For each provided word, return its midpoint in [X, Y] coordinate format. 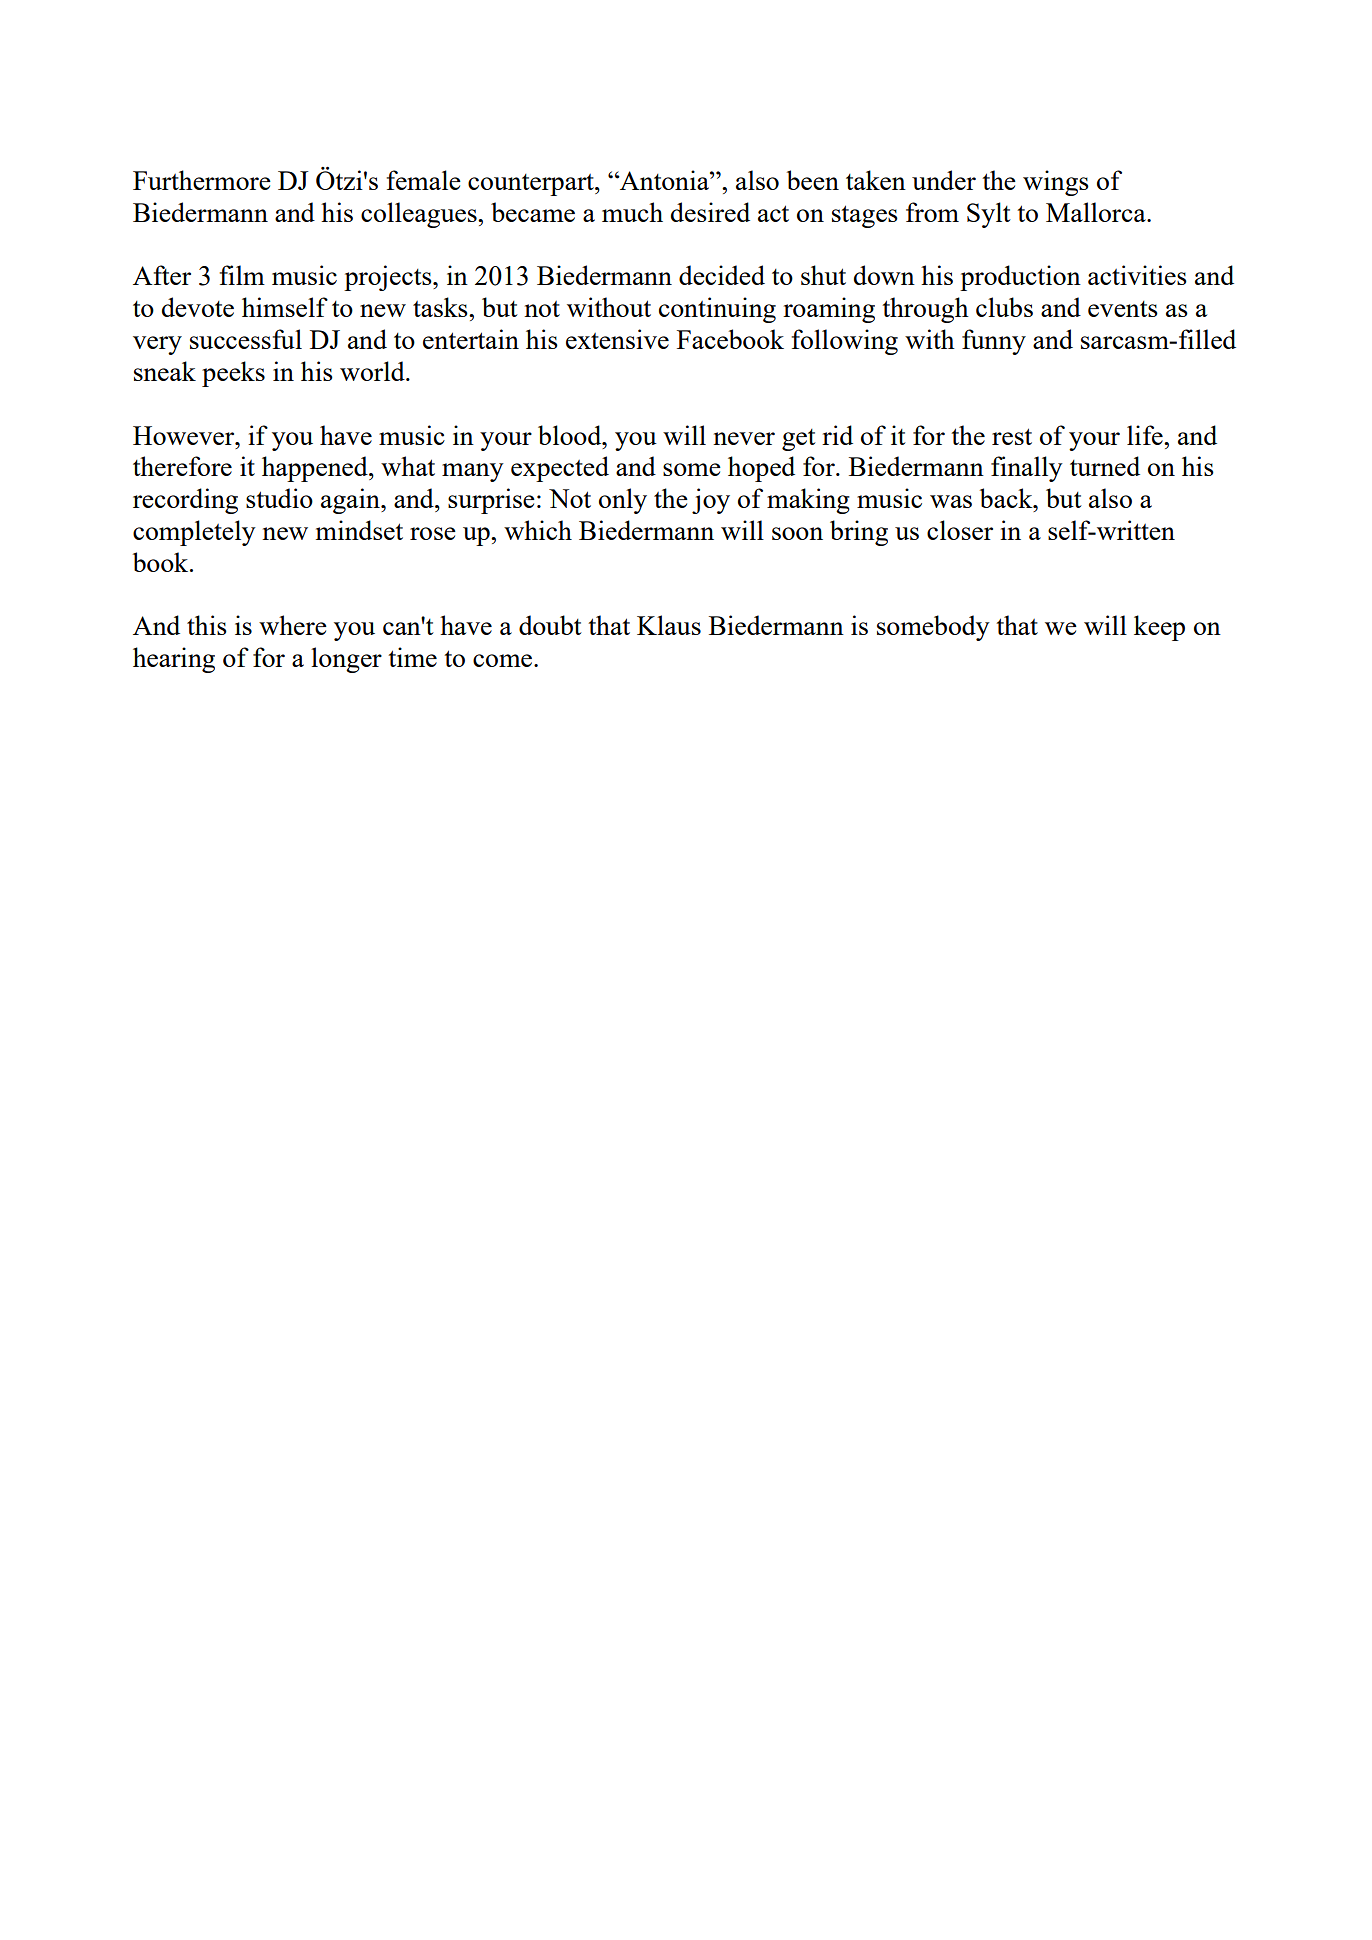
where [293, 625]
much [632, 212]
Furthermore [202, 180]
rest [1012, 436]
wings [1056, 183]
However [185, 435]
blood [571, 435]
